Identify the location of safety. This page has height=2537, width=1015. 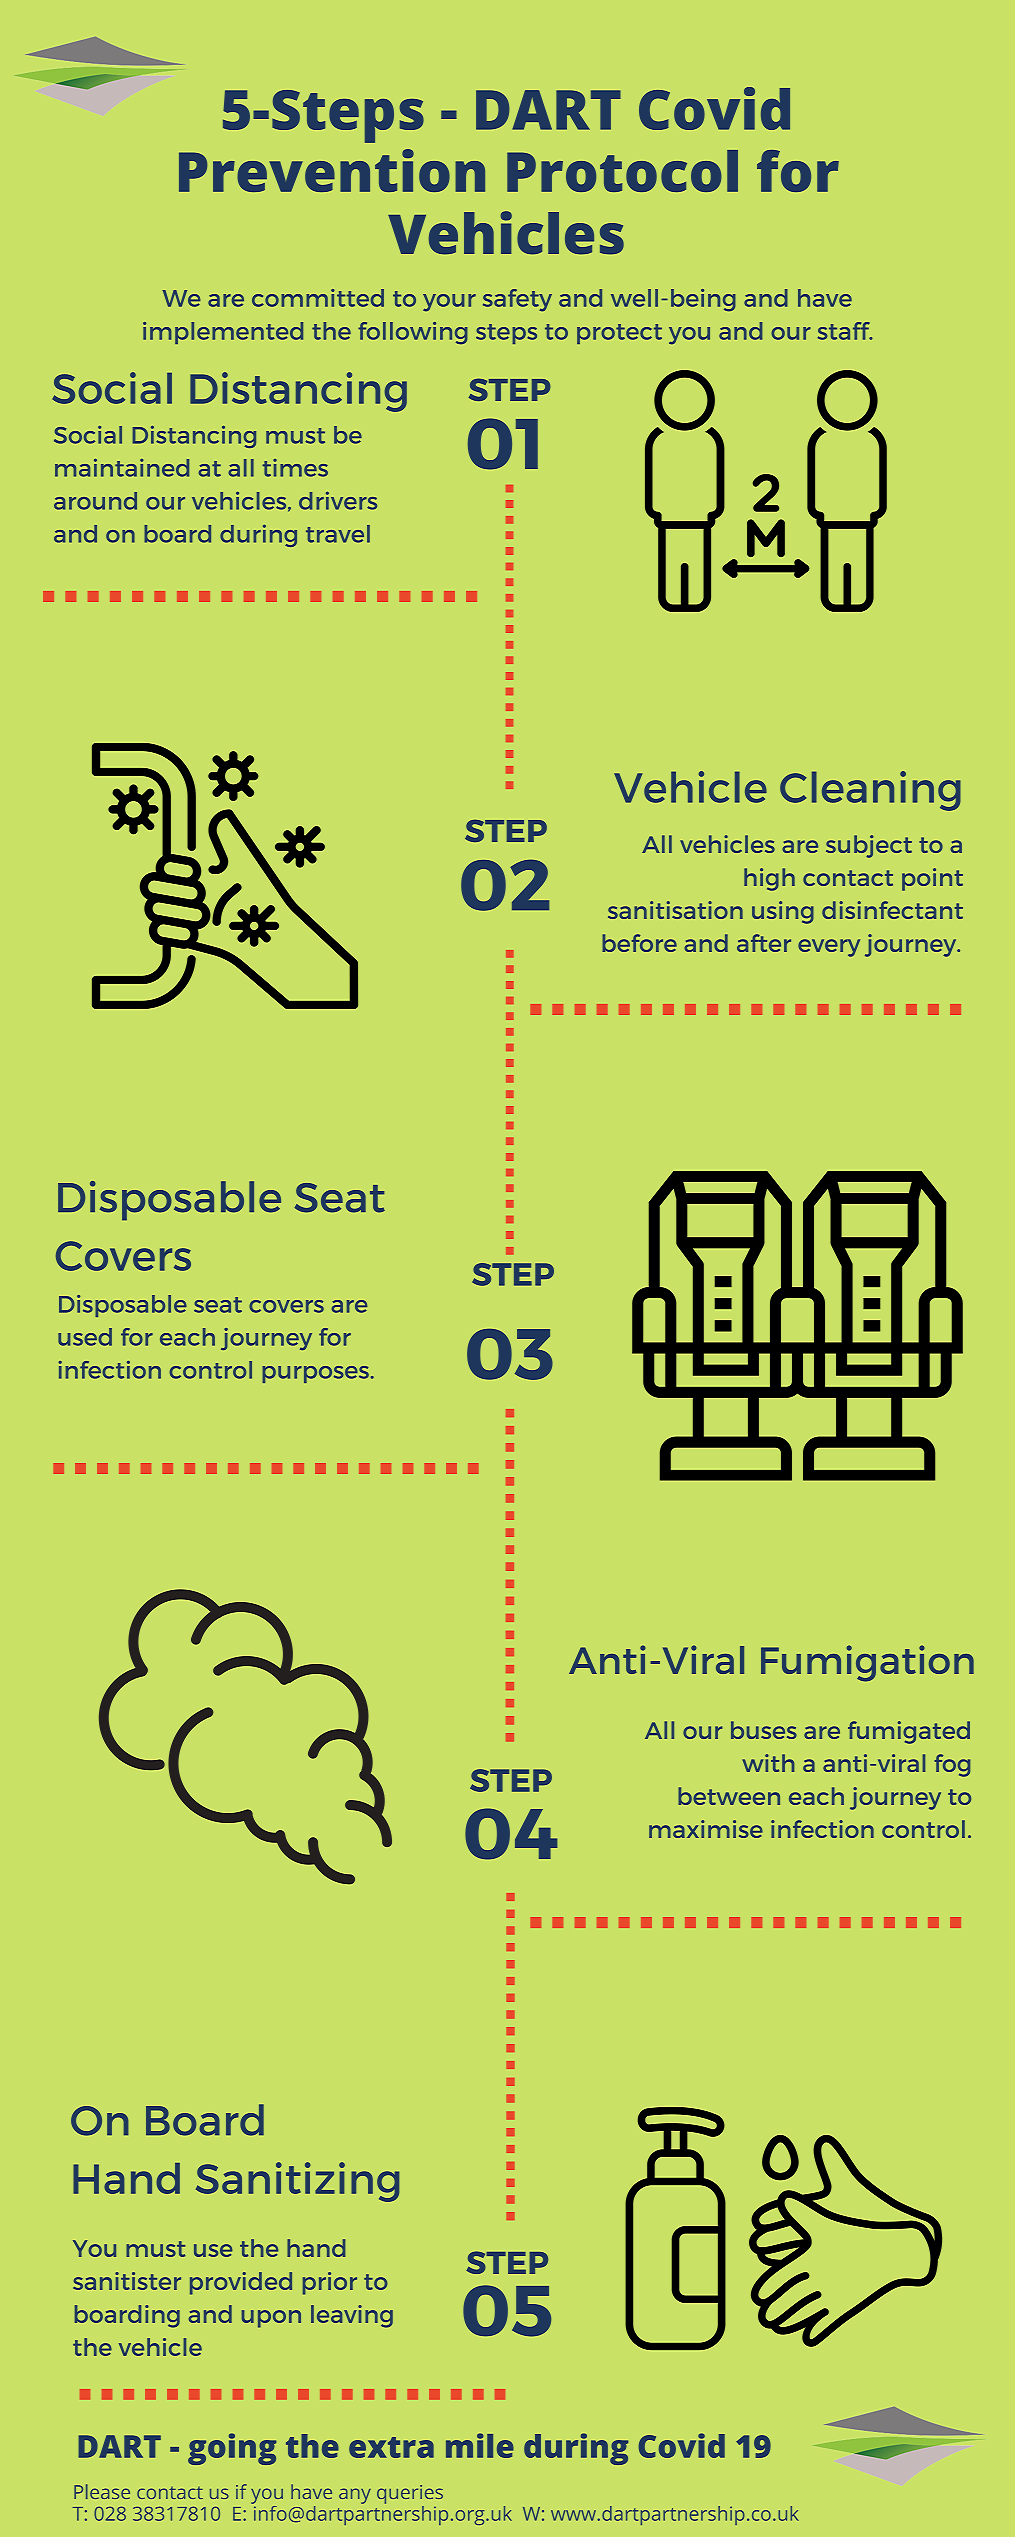
(517, 300).
